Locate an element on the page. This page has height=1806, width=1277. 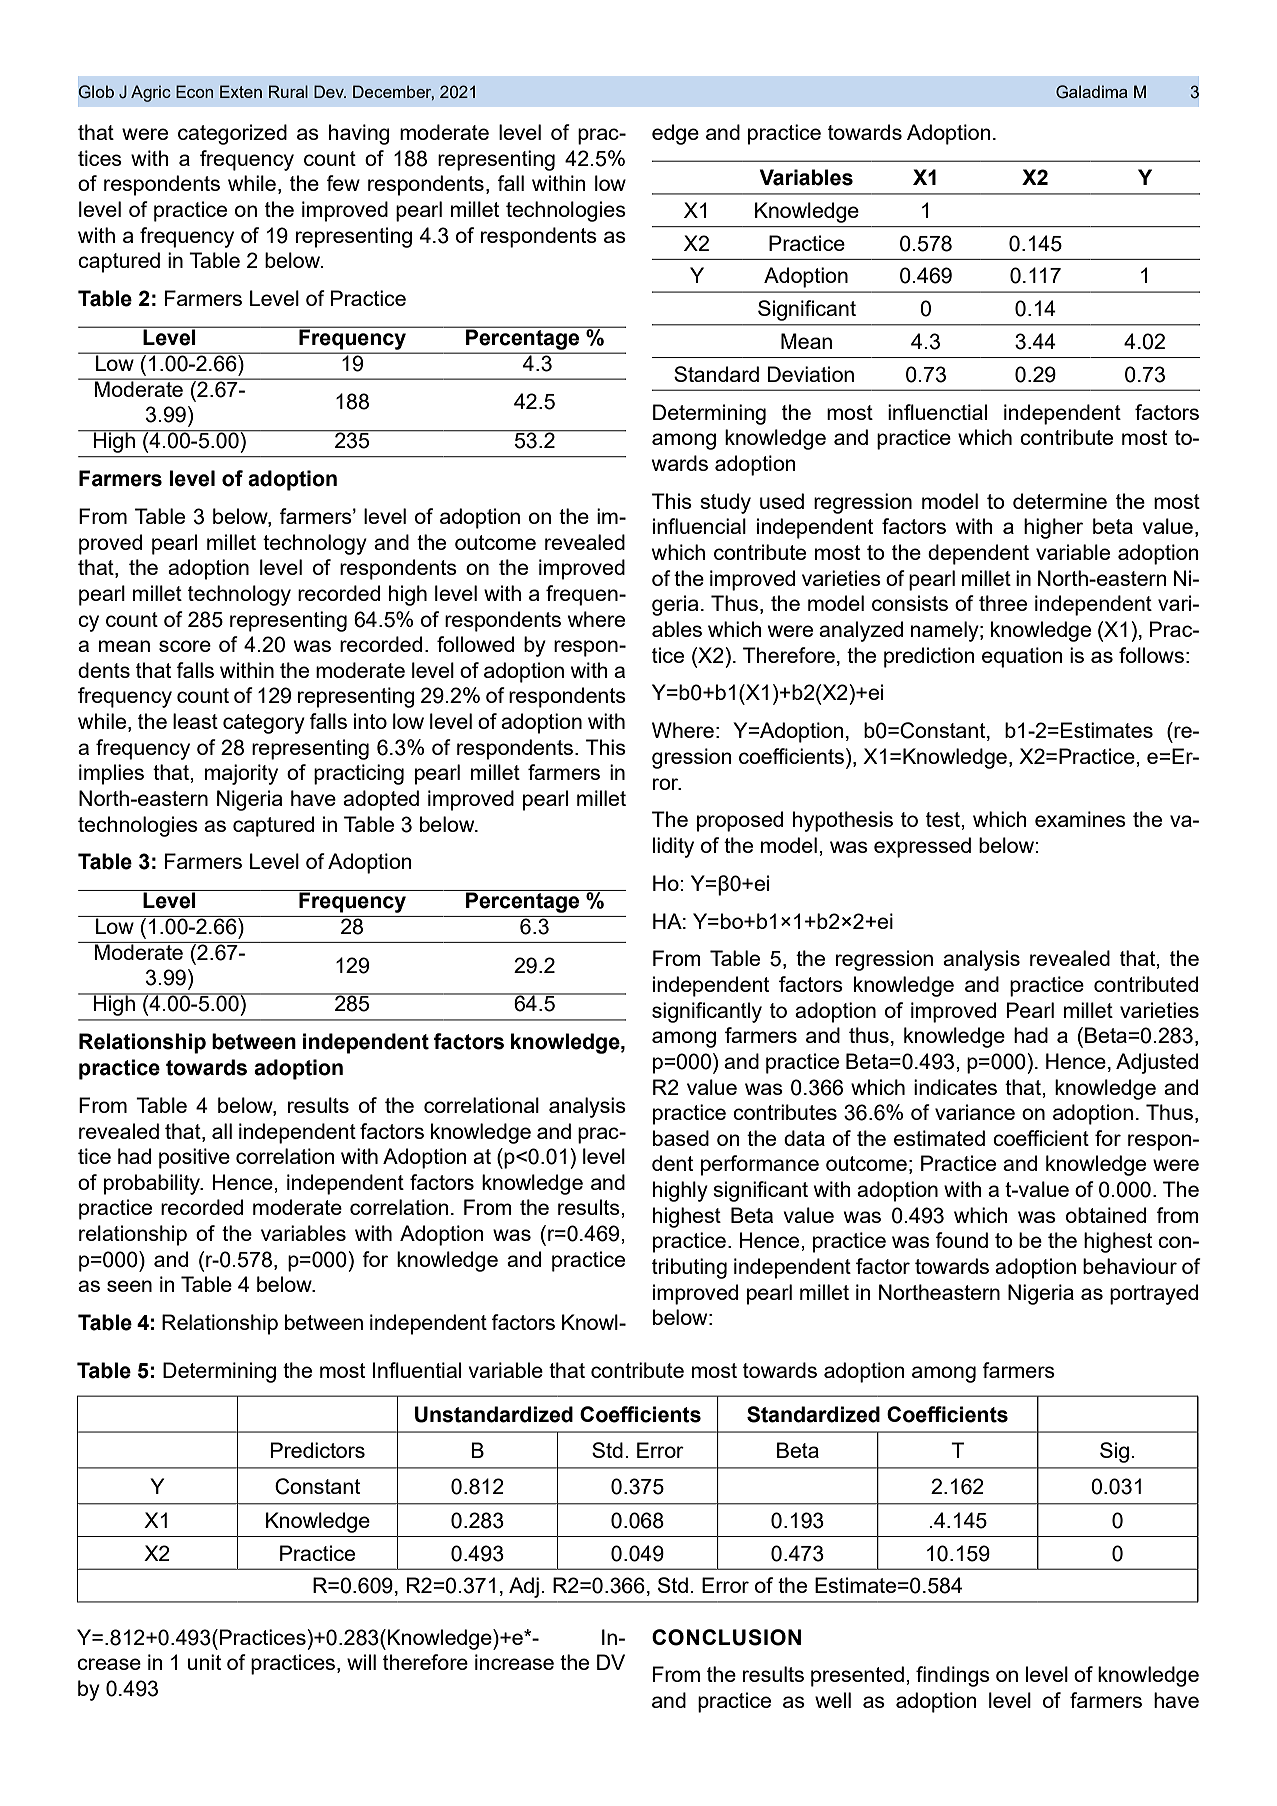
determine is located at coordinates (1060, 501).
